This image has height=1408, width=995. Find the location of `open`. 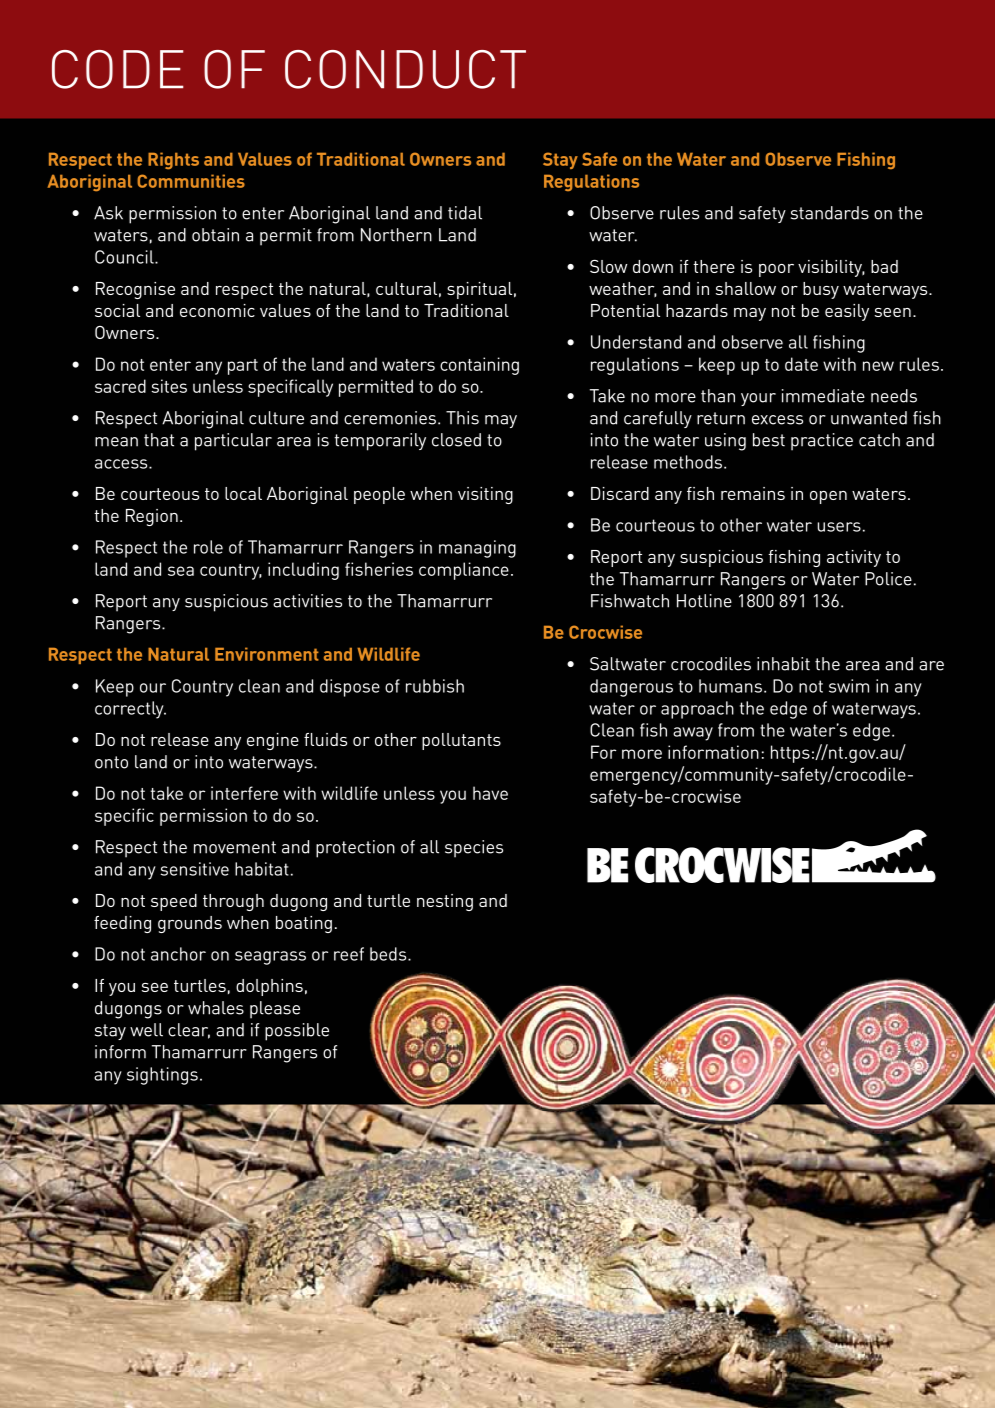

open is located at coordinates (828, 497).
